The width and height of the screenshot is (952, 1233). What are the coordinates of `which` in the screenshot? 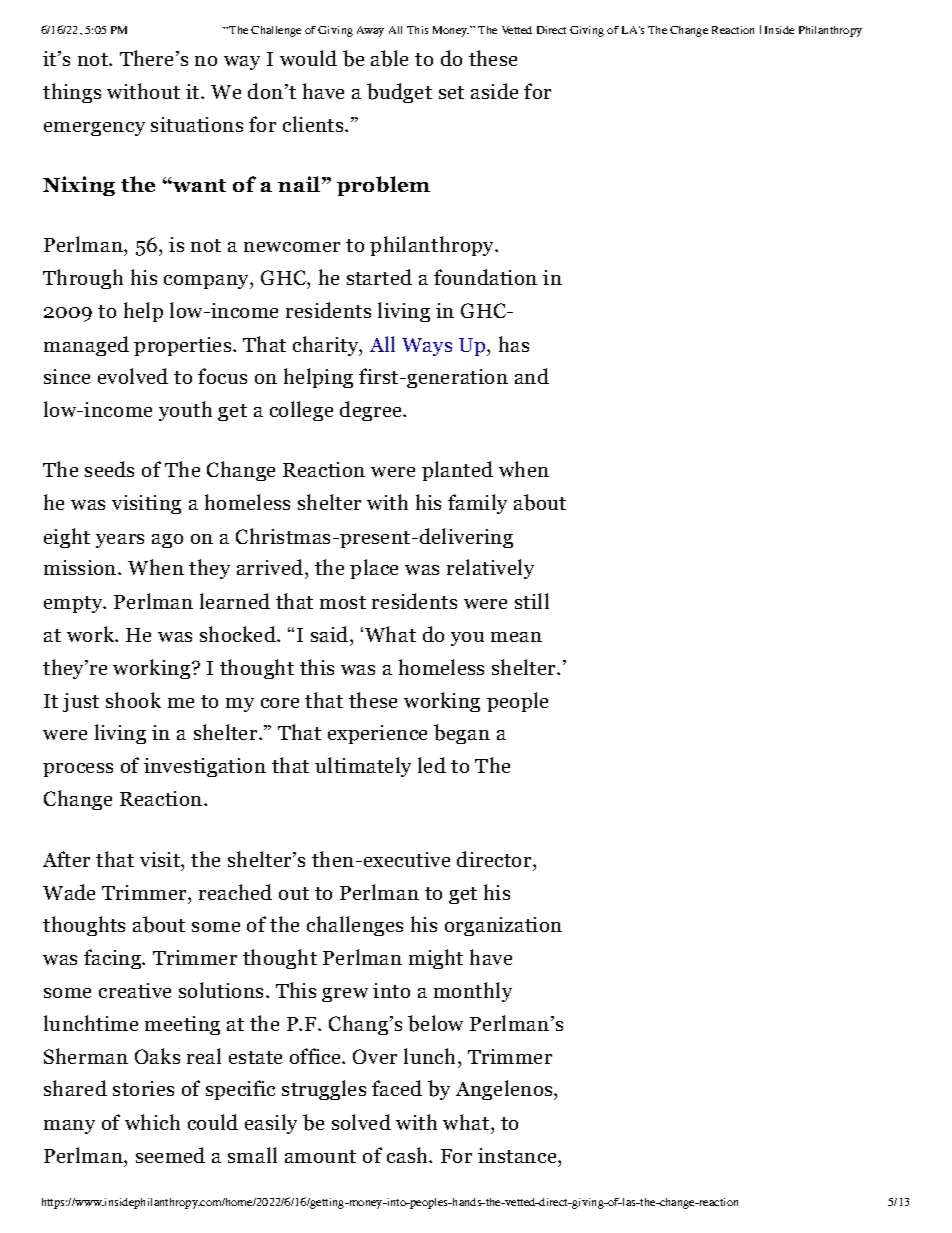 It's located at (152, 1122).
